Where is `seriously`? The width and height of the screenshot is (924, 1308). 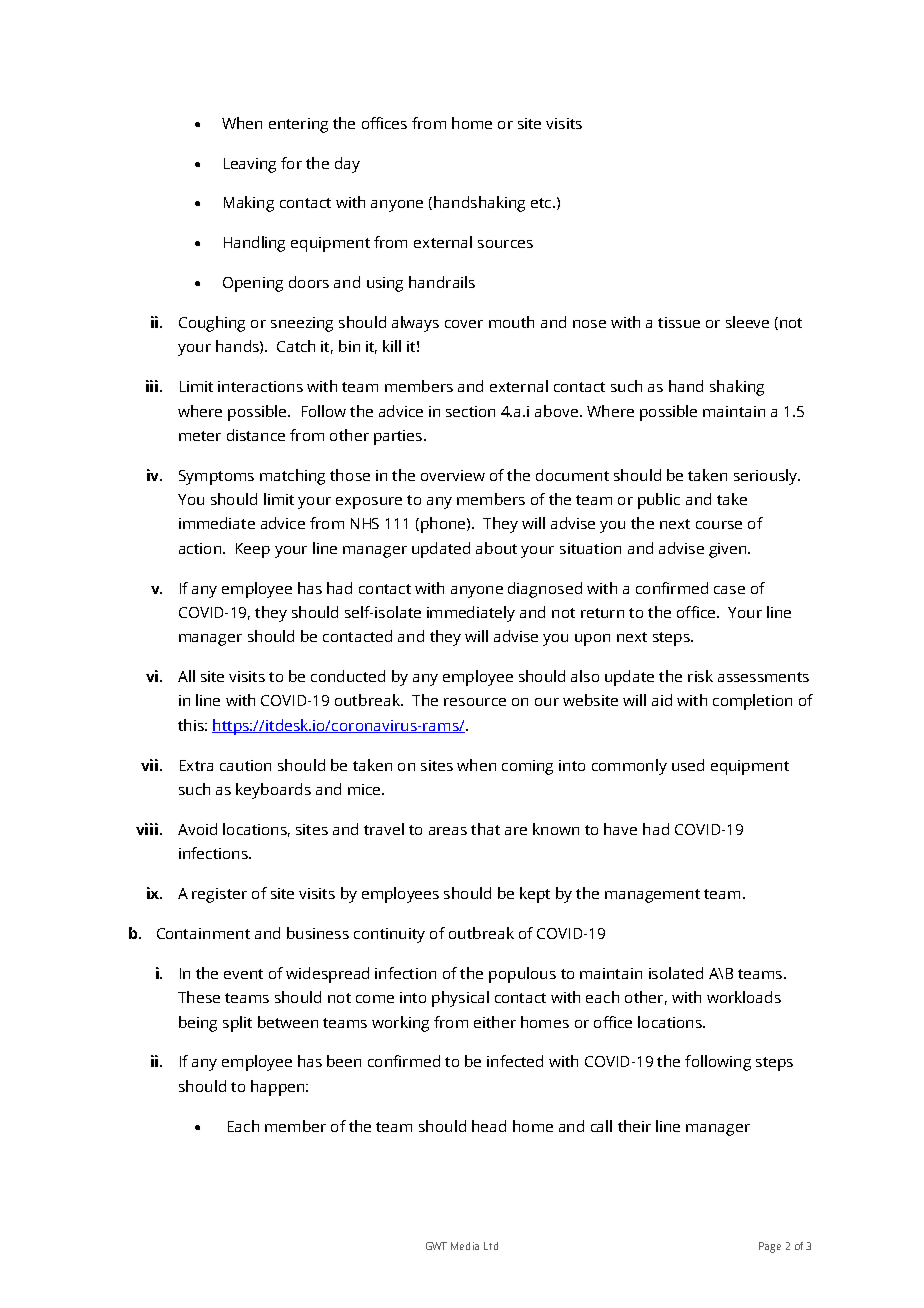 seriously is located at coordinates (767, 477).
